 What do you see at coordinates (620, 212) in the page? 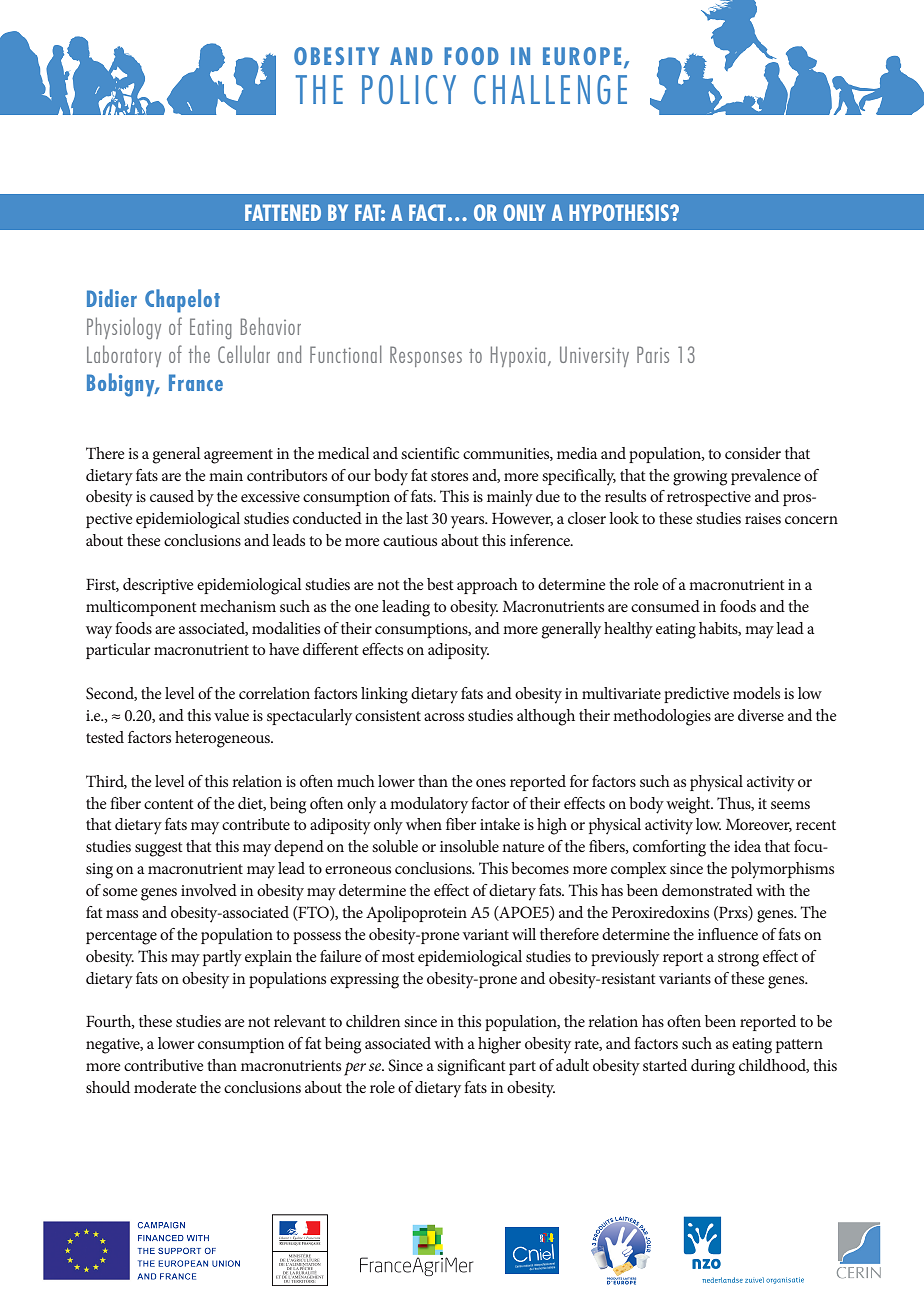
I see `HYPOTHESIS` at bounding box center [620, 212].
